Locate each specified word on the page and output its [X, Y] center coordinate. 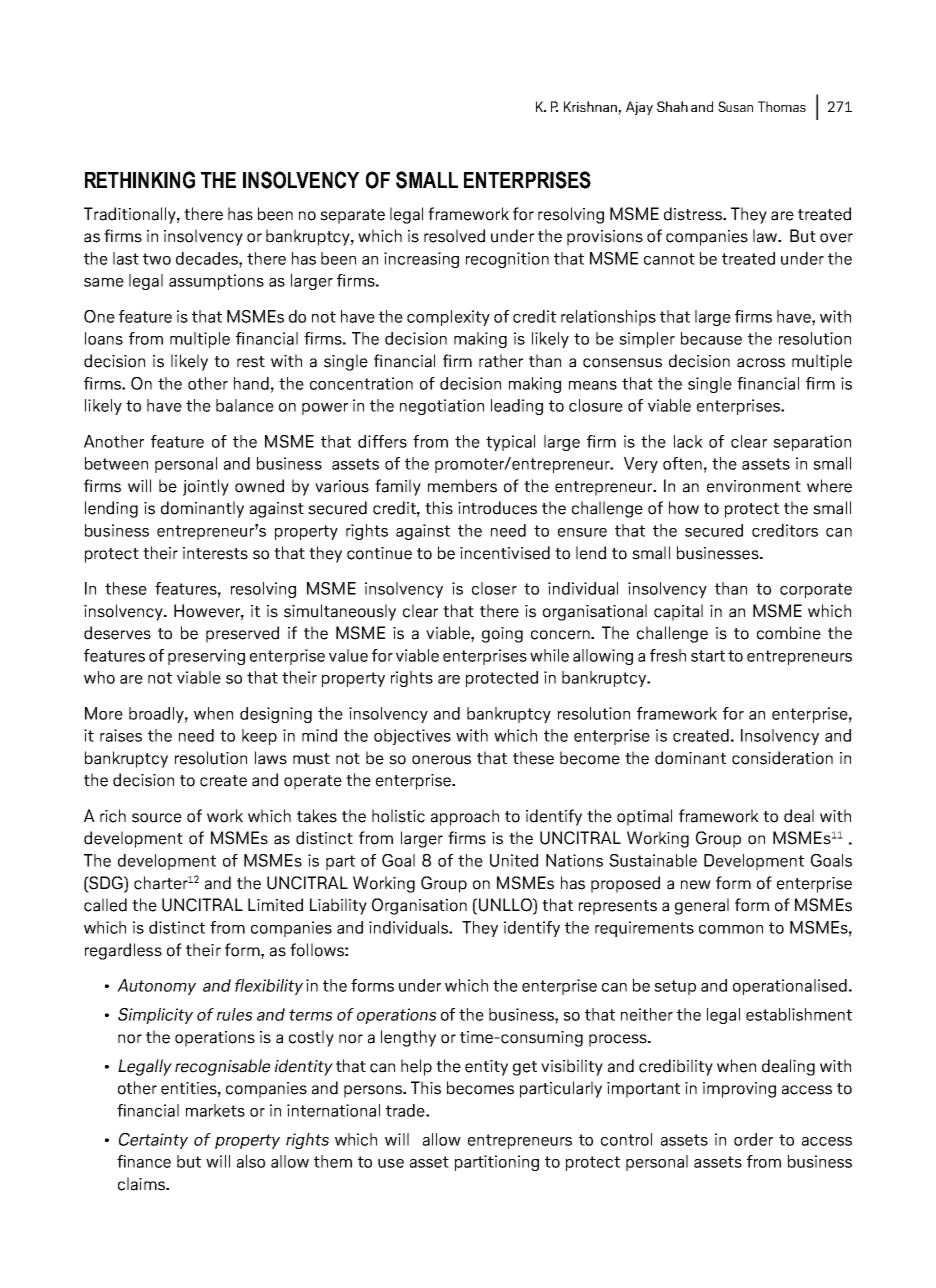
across [761, 363]
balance [245, 405]
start [708, 656]
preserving [206, 657]
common [731, 929]
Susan [735, 106]
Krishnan [590, 106]
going [502, 635]
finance [144, 1161]
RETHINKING [140, 180]
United [514, 860]
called [105, 905]
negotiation [442, 407]
